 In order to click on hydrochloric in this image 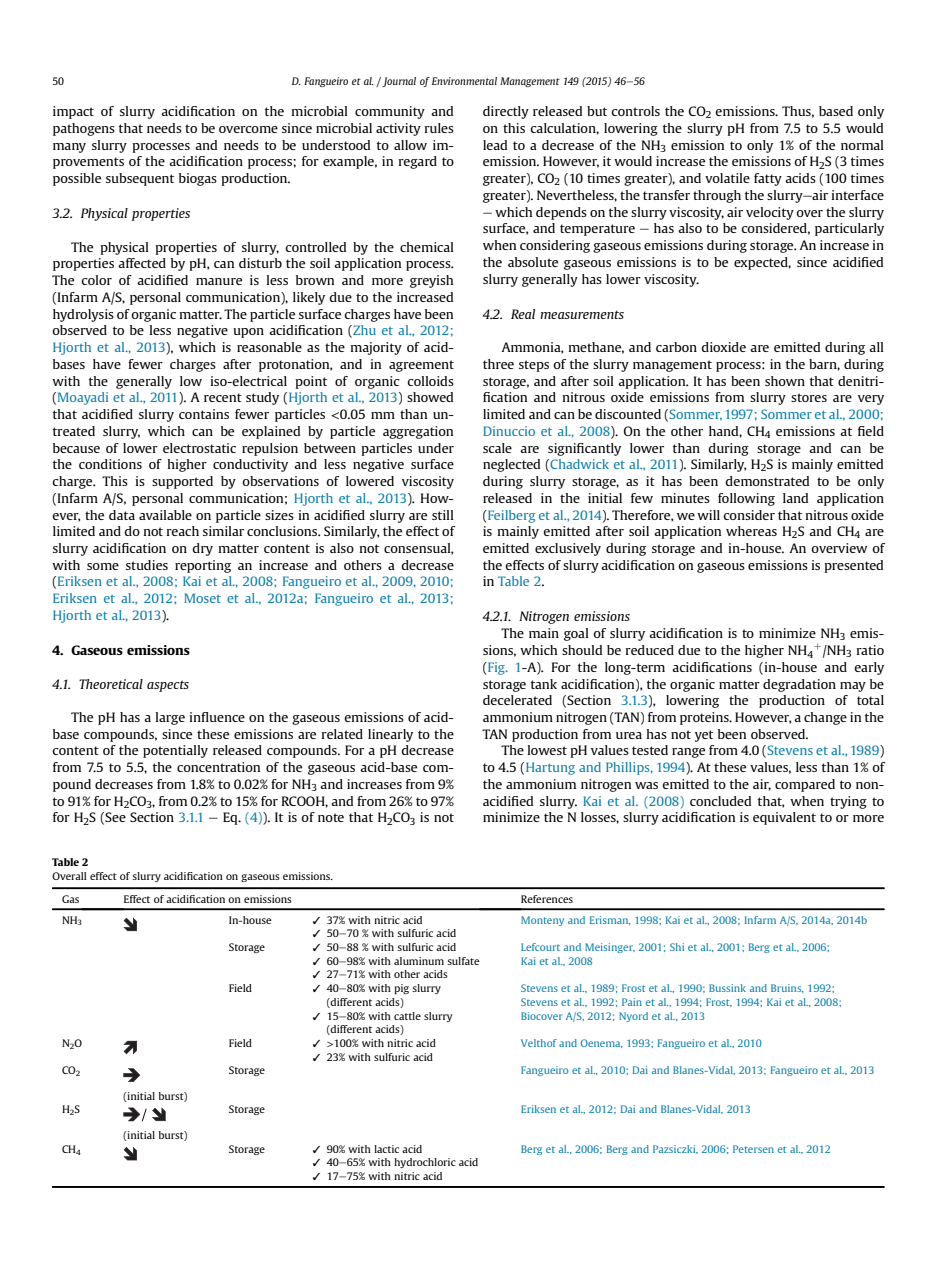, I will do `click(425, 1163)`.
